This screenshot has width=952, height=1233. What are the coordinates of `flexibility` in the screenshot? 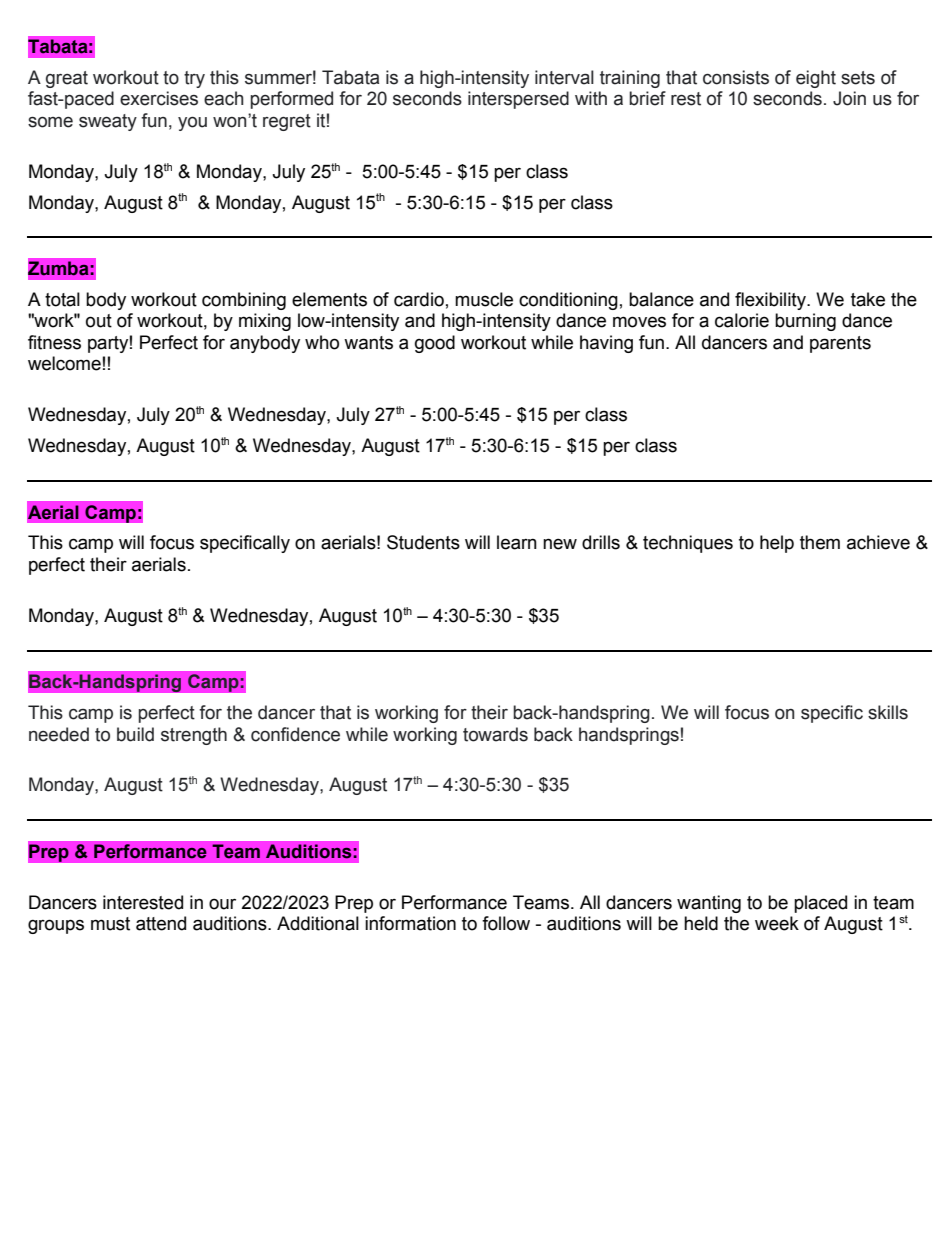 It's located at (771, 301).
